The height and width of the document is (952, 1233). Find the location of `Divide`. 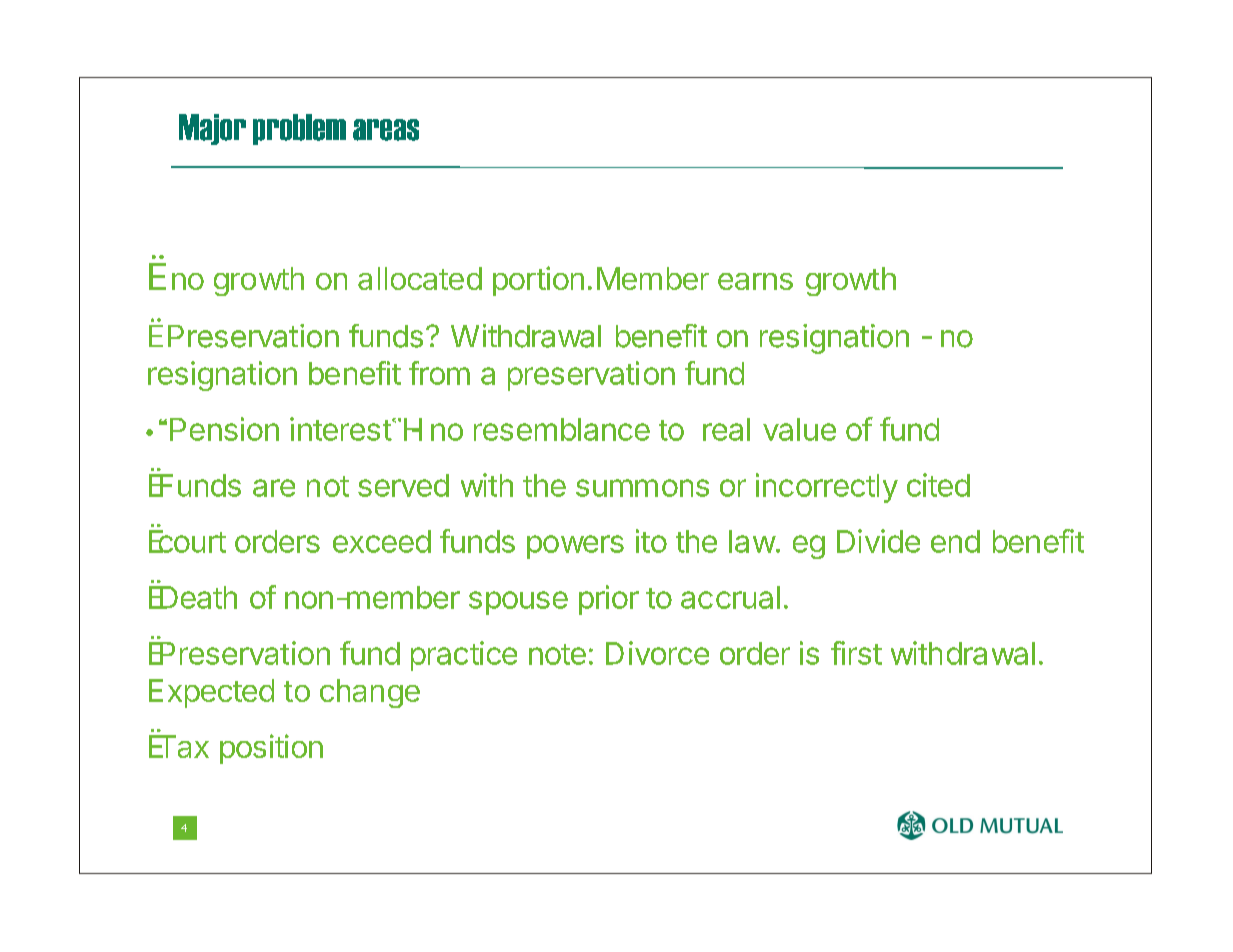

Divide is located at coordinates (878, 541).
